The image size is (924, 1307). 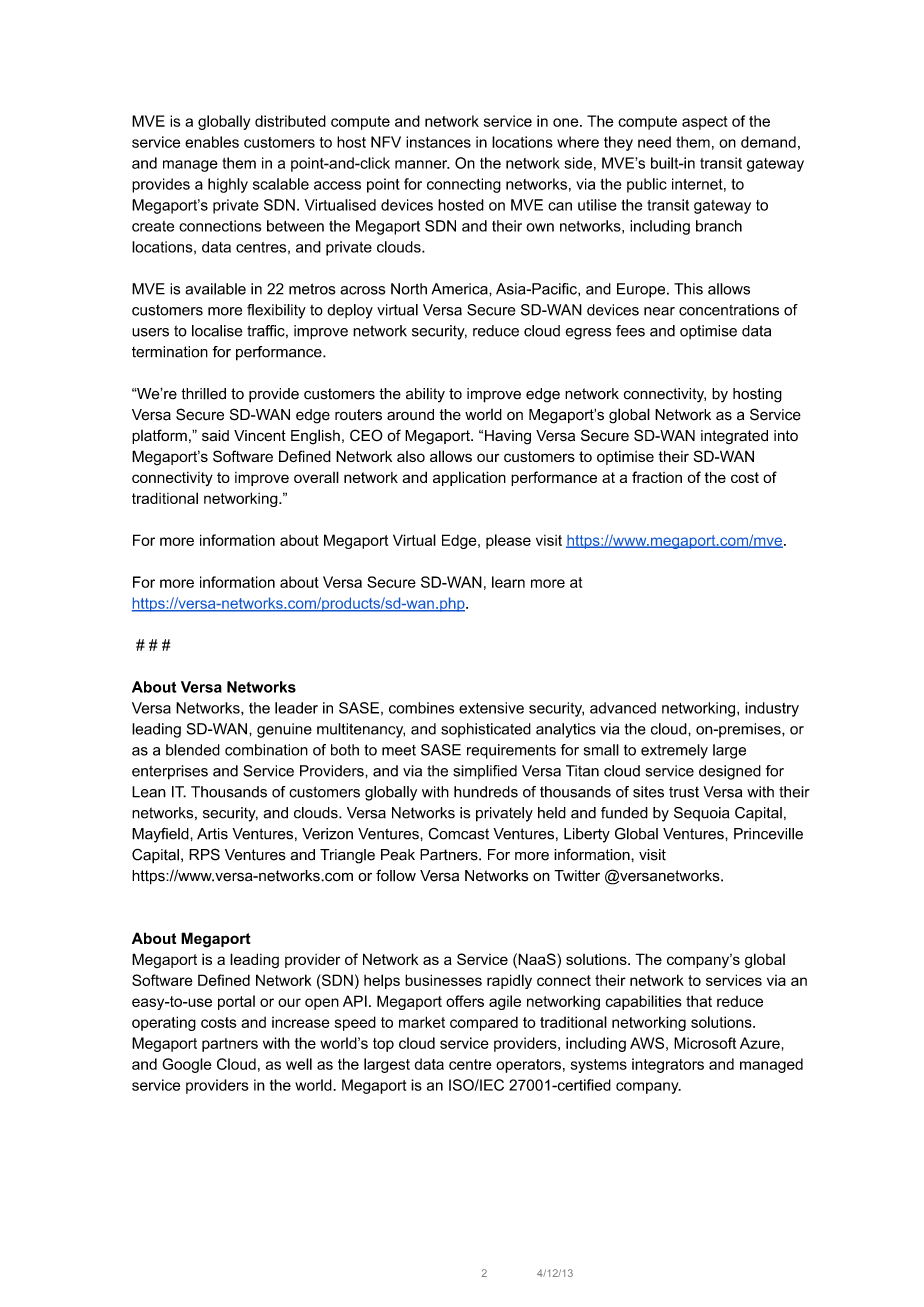 I want to click on Artis, so click(x=212, y=834).
